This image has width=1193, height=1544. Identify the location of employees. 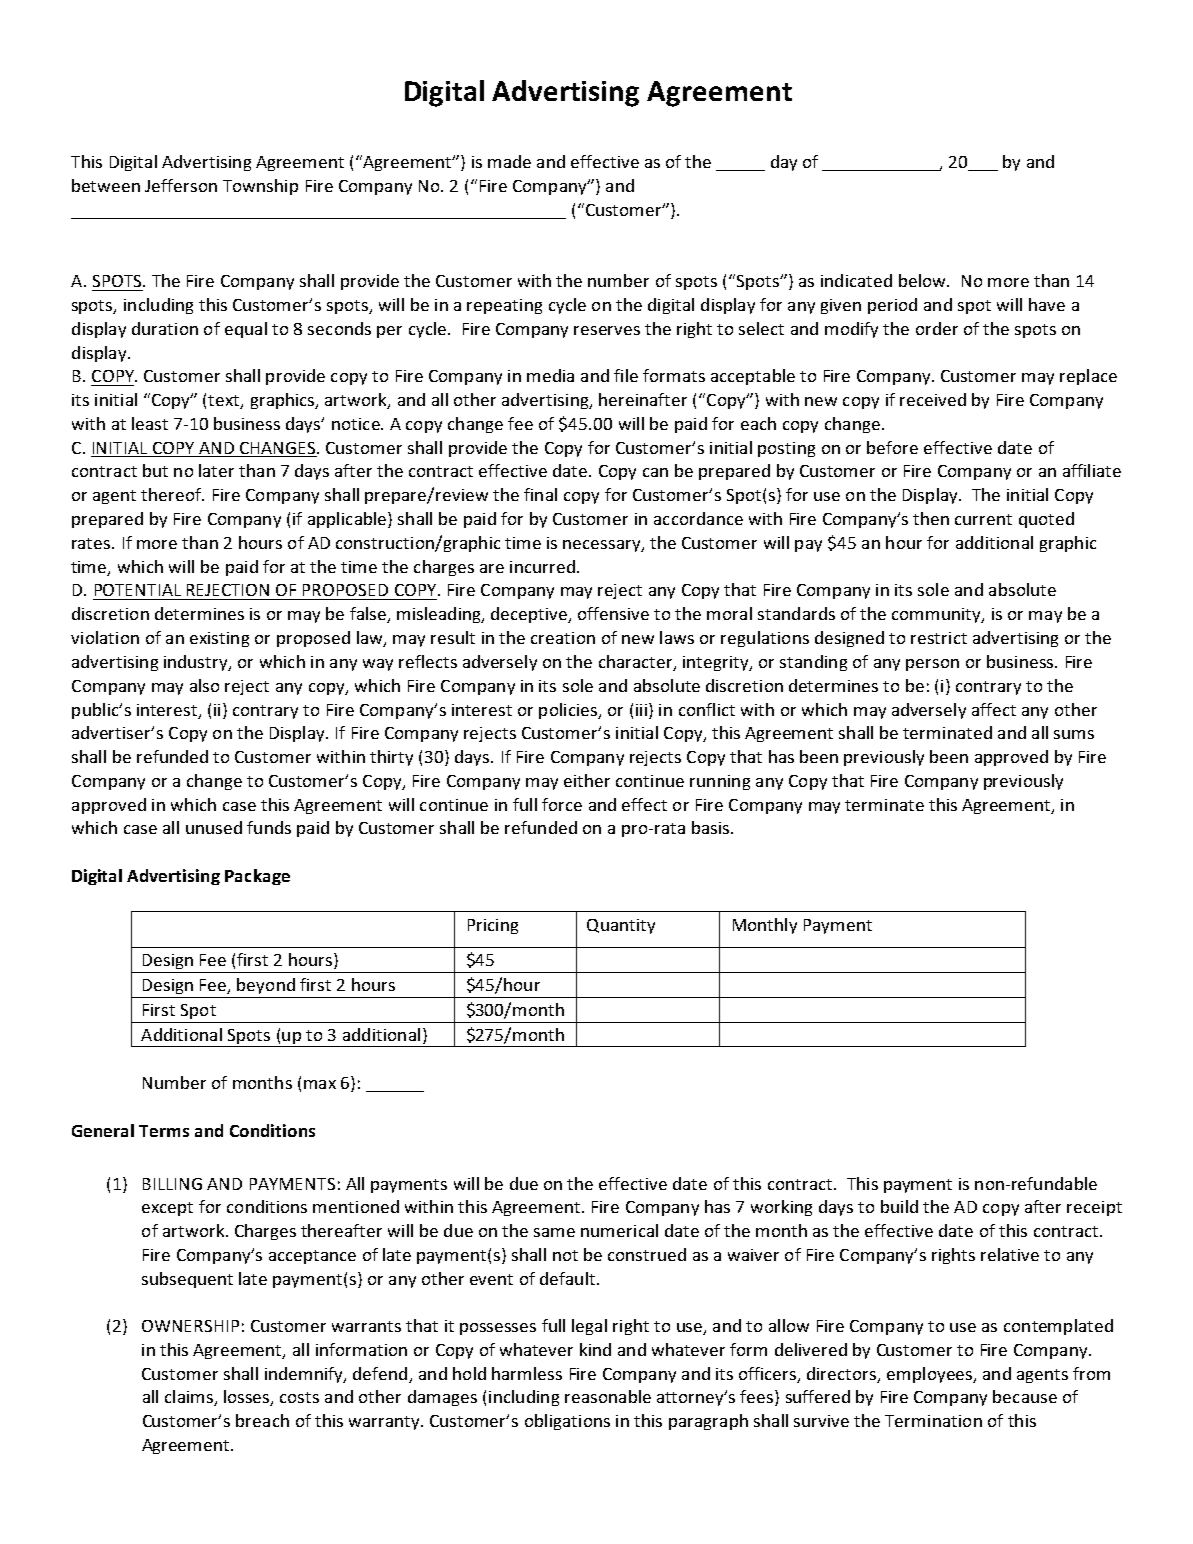
(930, 1375).
